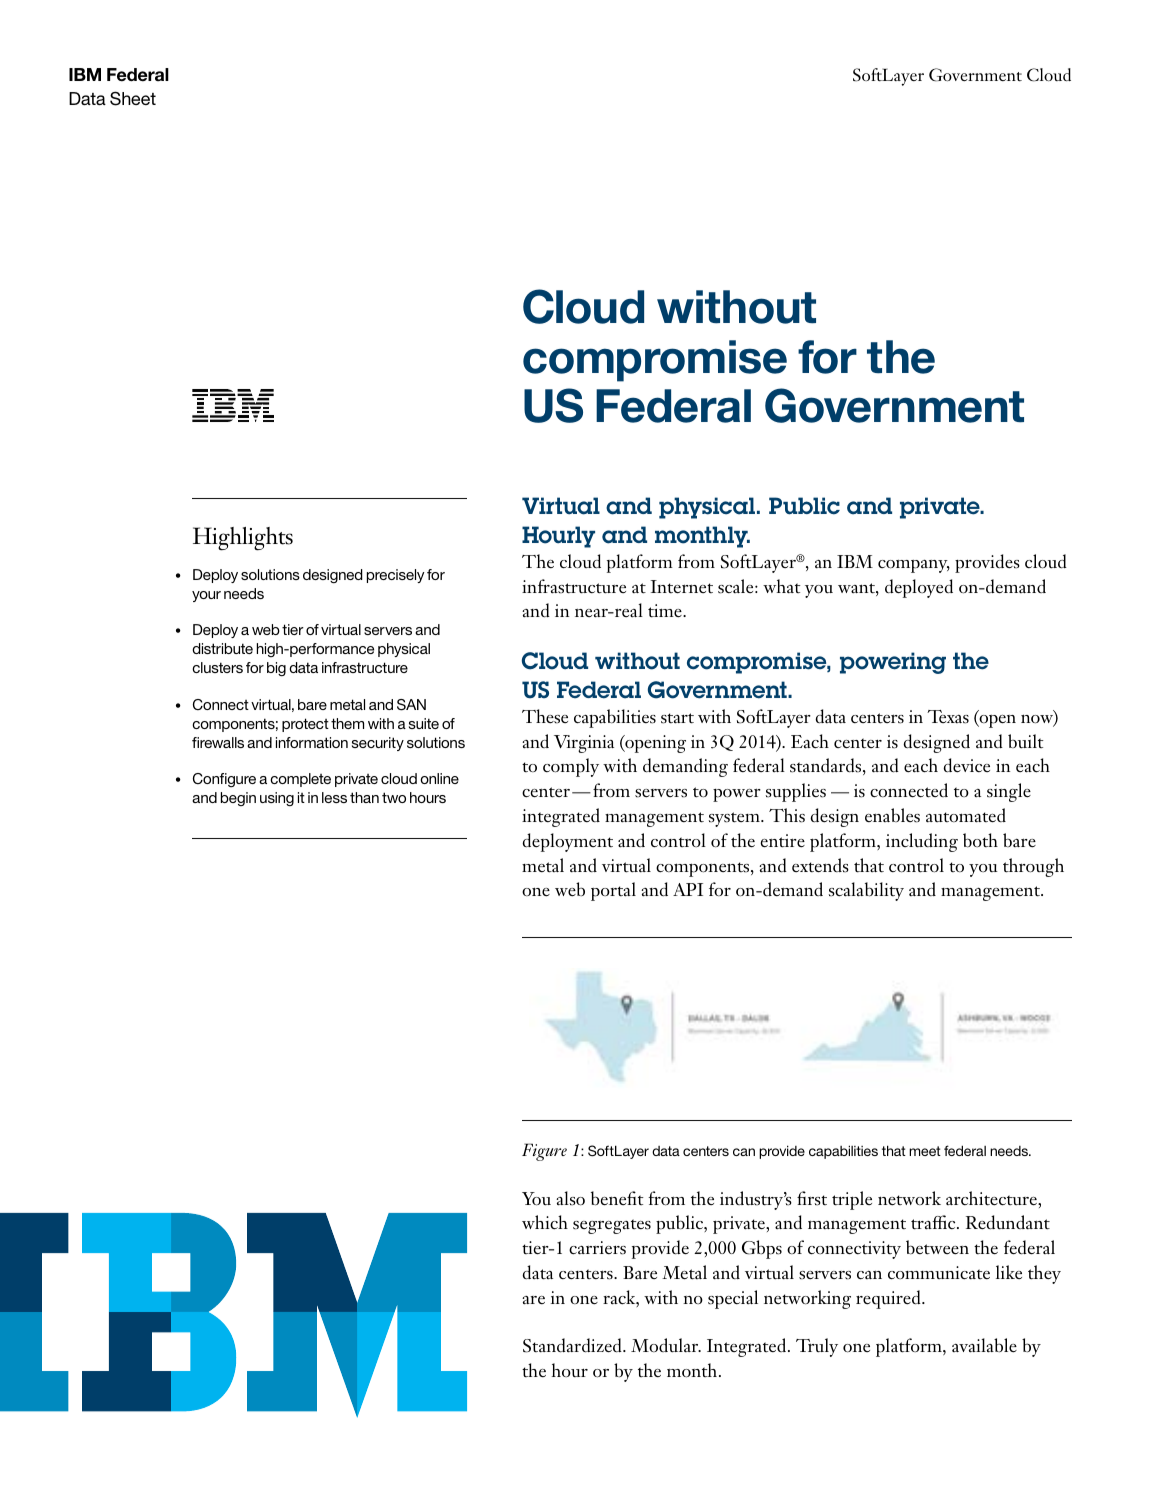 The height and width of the screenshot is (1511, 1168). Describe the element at coordinates (914, 566) in the screenshot. I see `company` at that location.
